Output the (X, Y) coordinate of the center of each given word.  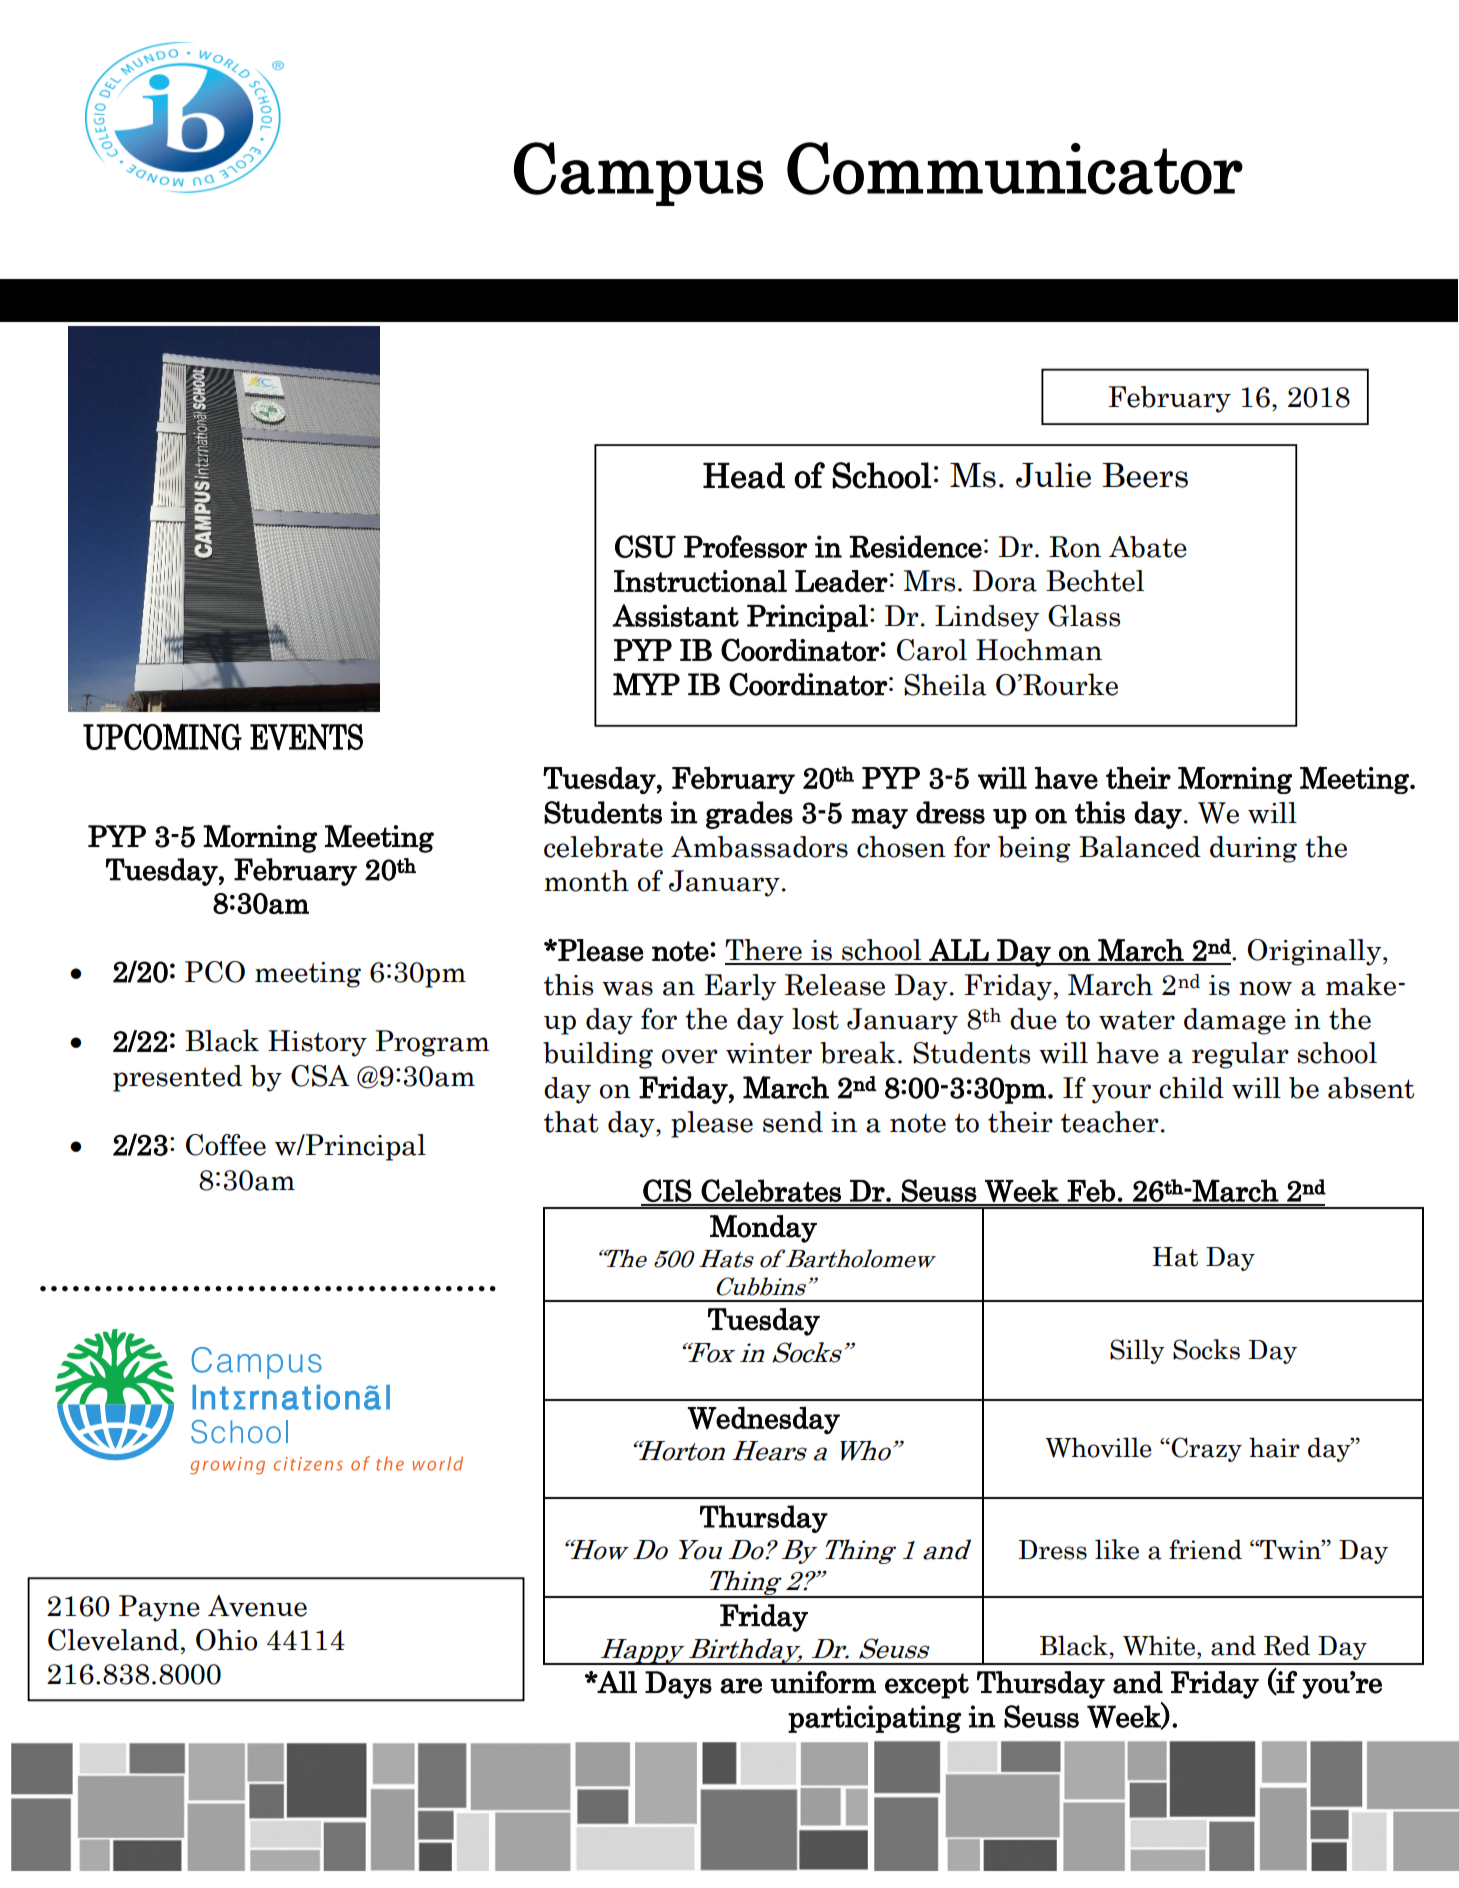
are (741, 1686)
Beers (1145, 475)
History (317, 1043)
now (1265, 988)
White (1160, 1645)
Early (740, 987)
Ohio (226, 1640)
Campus (638, 174)
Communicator (1015, 168)
